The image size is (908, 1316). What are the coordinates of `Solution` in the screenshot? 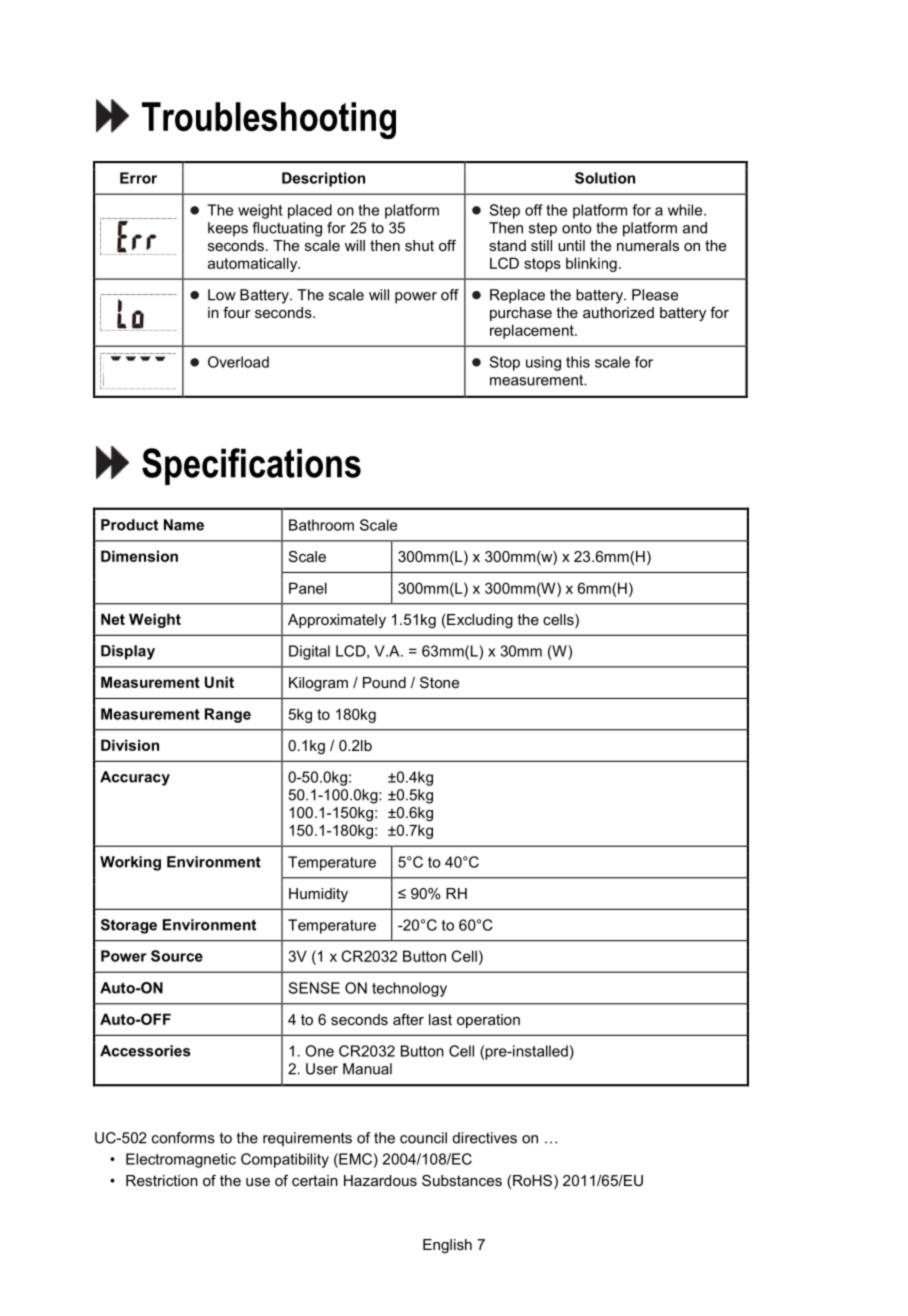 It's located at (605, 178).
